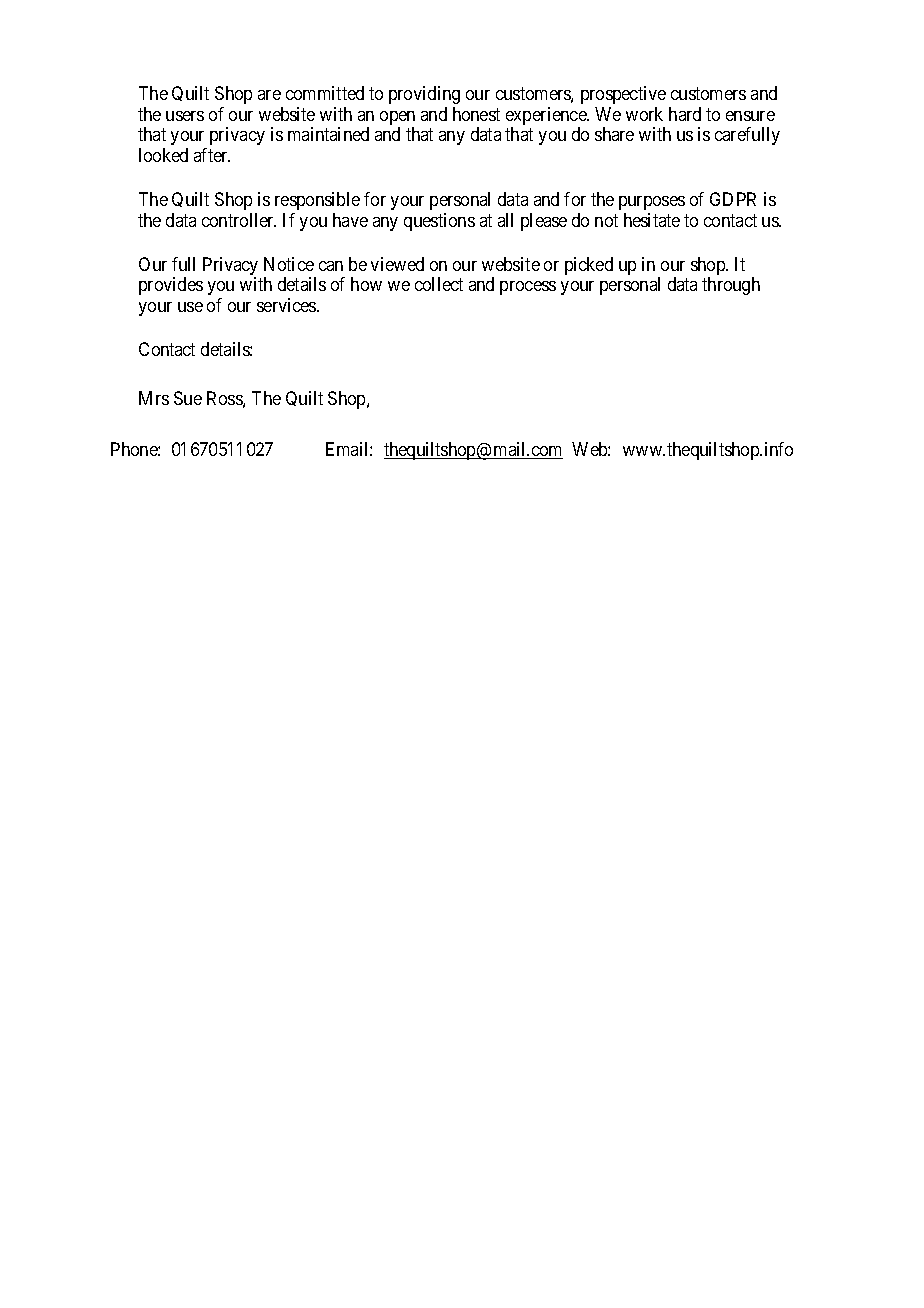 Image resolution: width=924 pixels, height=1308 pixels. I want to click on Notice, so click(289, 264).
